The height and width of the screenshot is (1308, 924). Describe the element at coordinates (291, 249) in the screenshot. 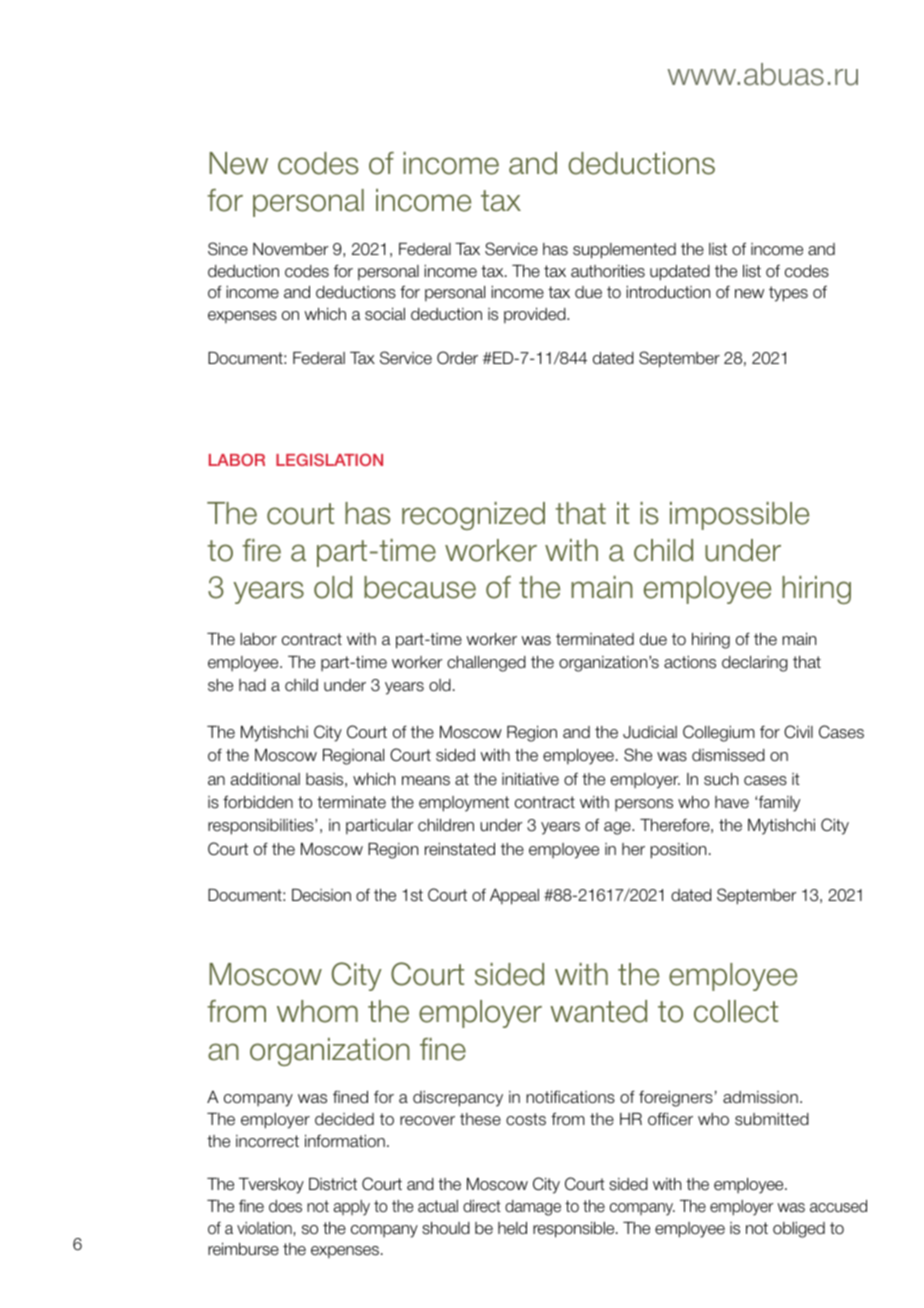

I see `November` at that location.
